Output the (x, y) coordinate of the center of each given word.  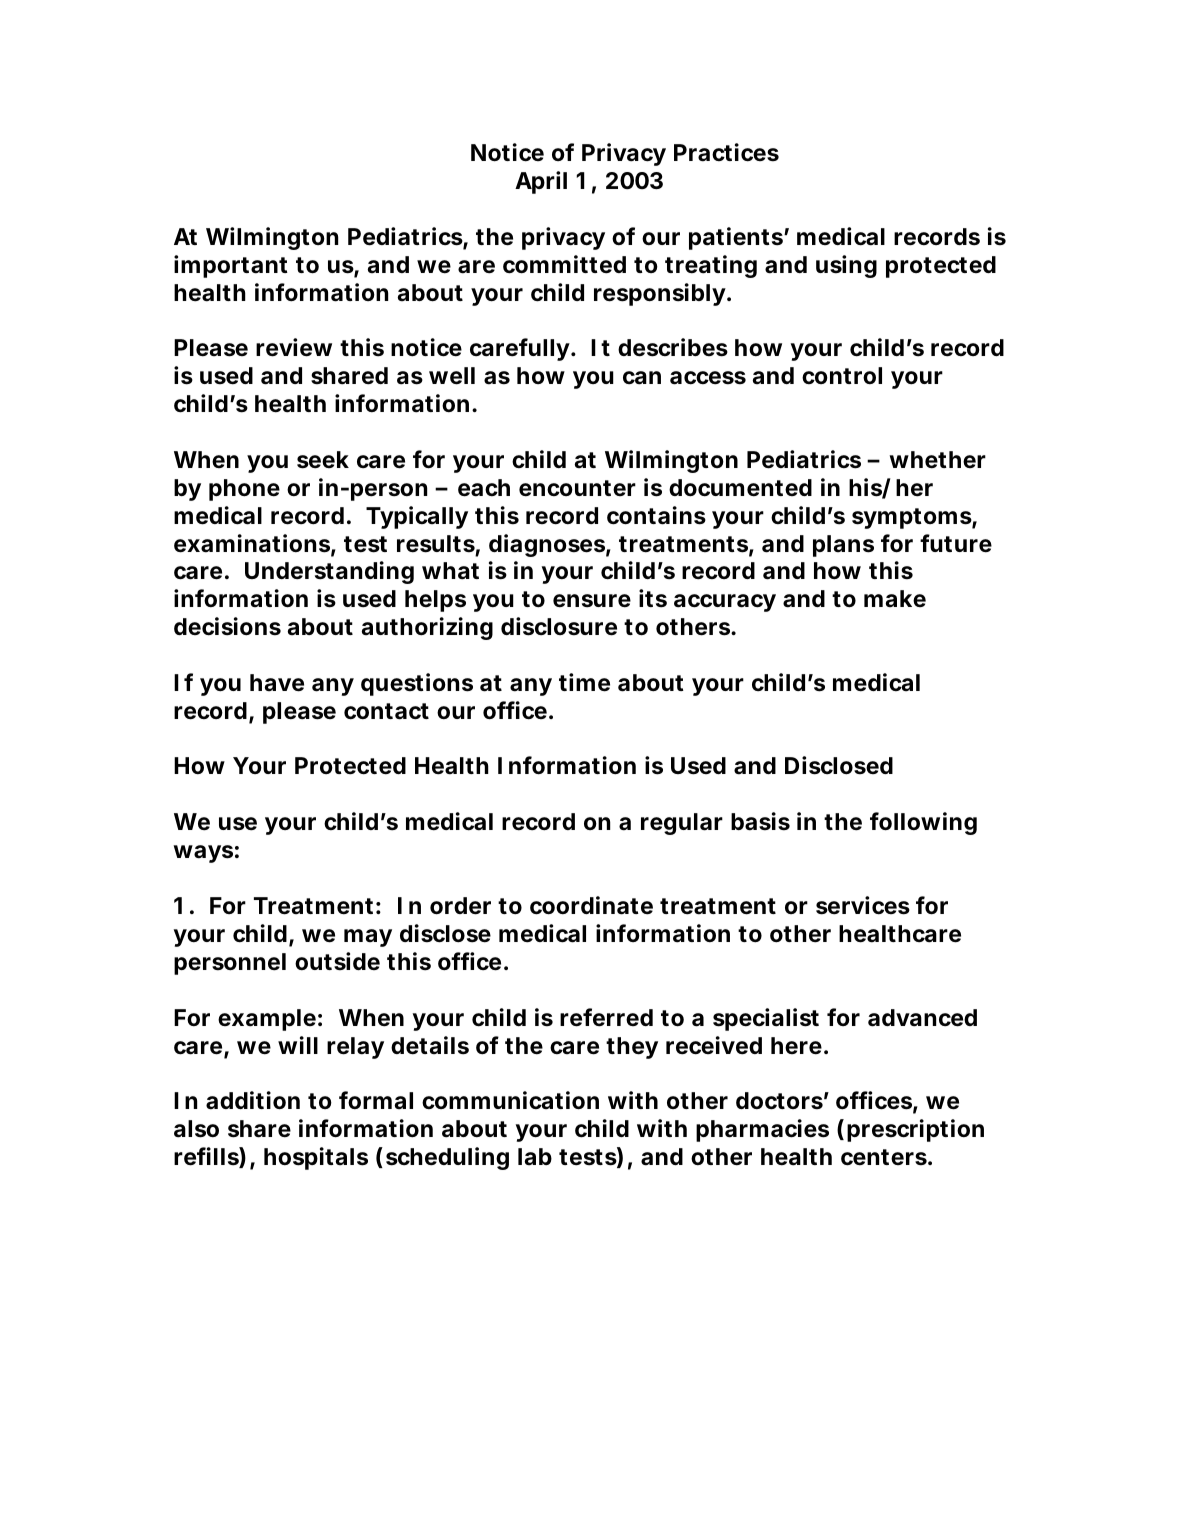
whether (937, 460)
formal (376, 1100)
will (298, 1045)
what (450, 571)
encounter (577, 488)
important (231, 266)
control (842, 375)
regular (682, 824)
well (452, 376)
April (541, 182)
